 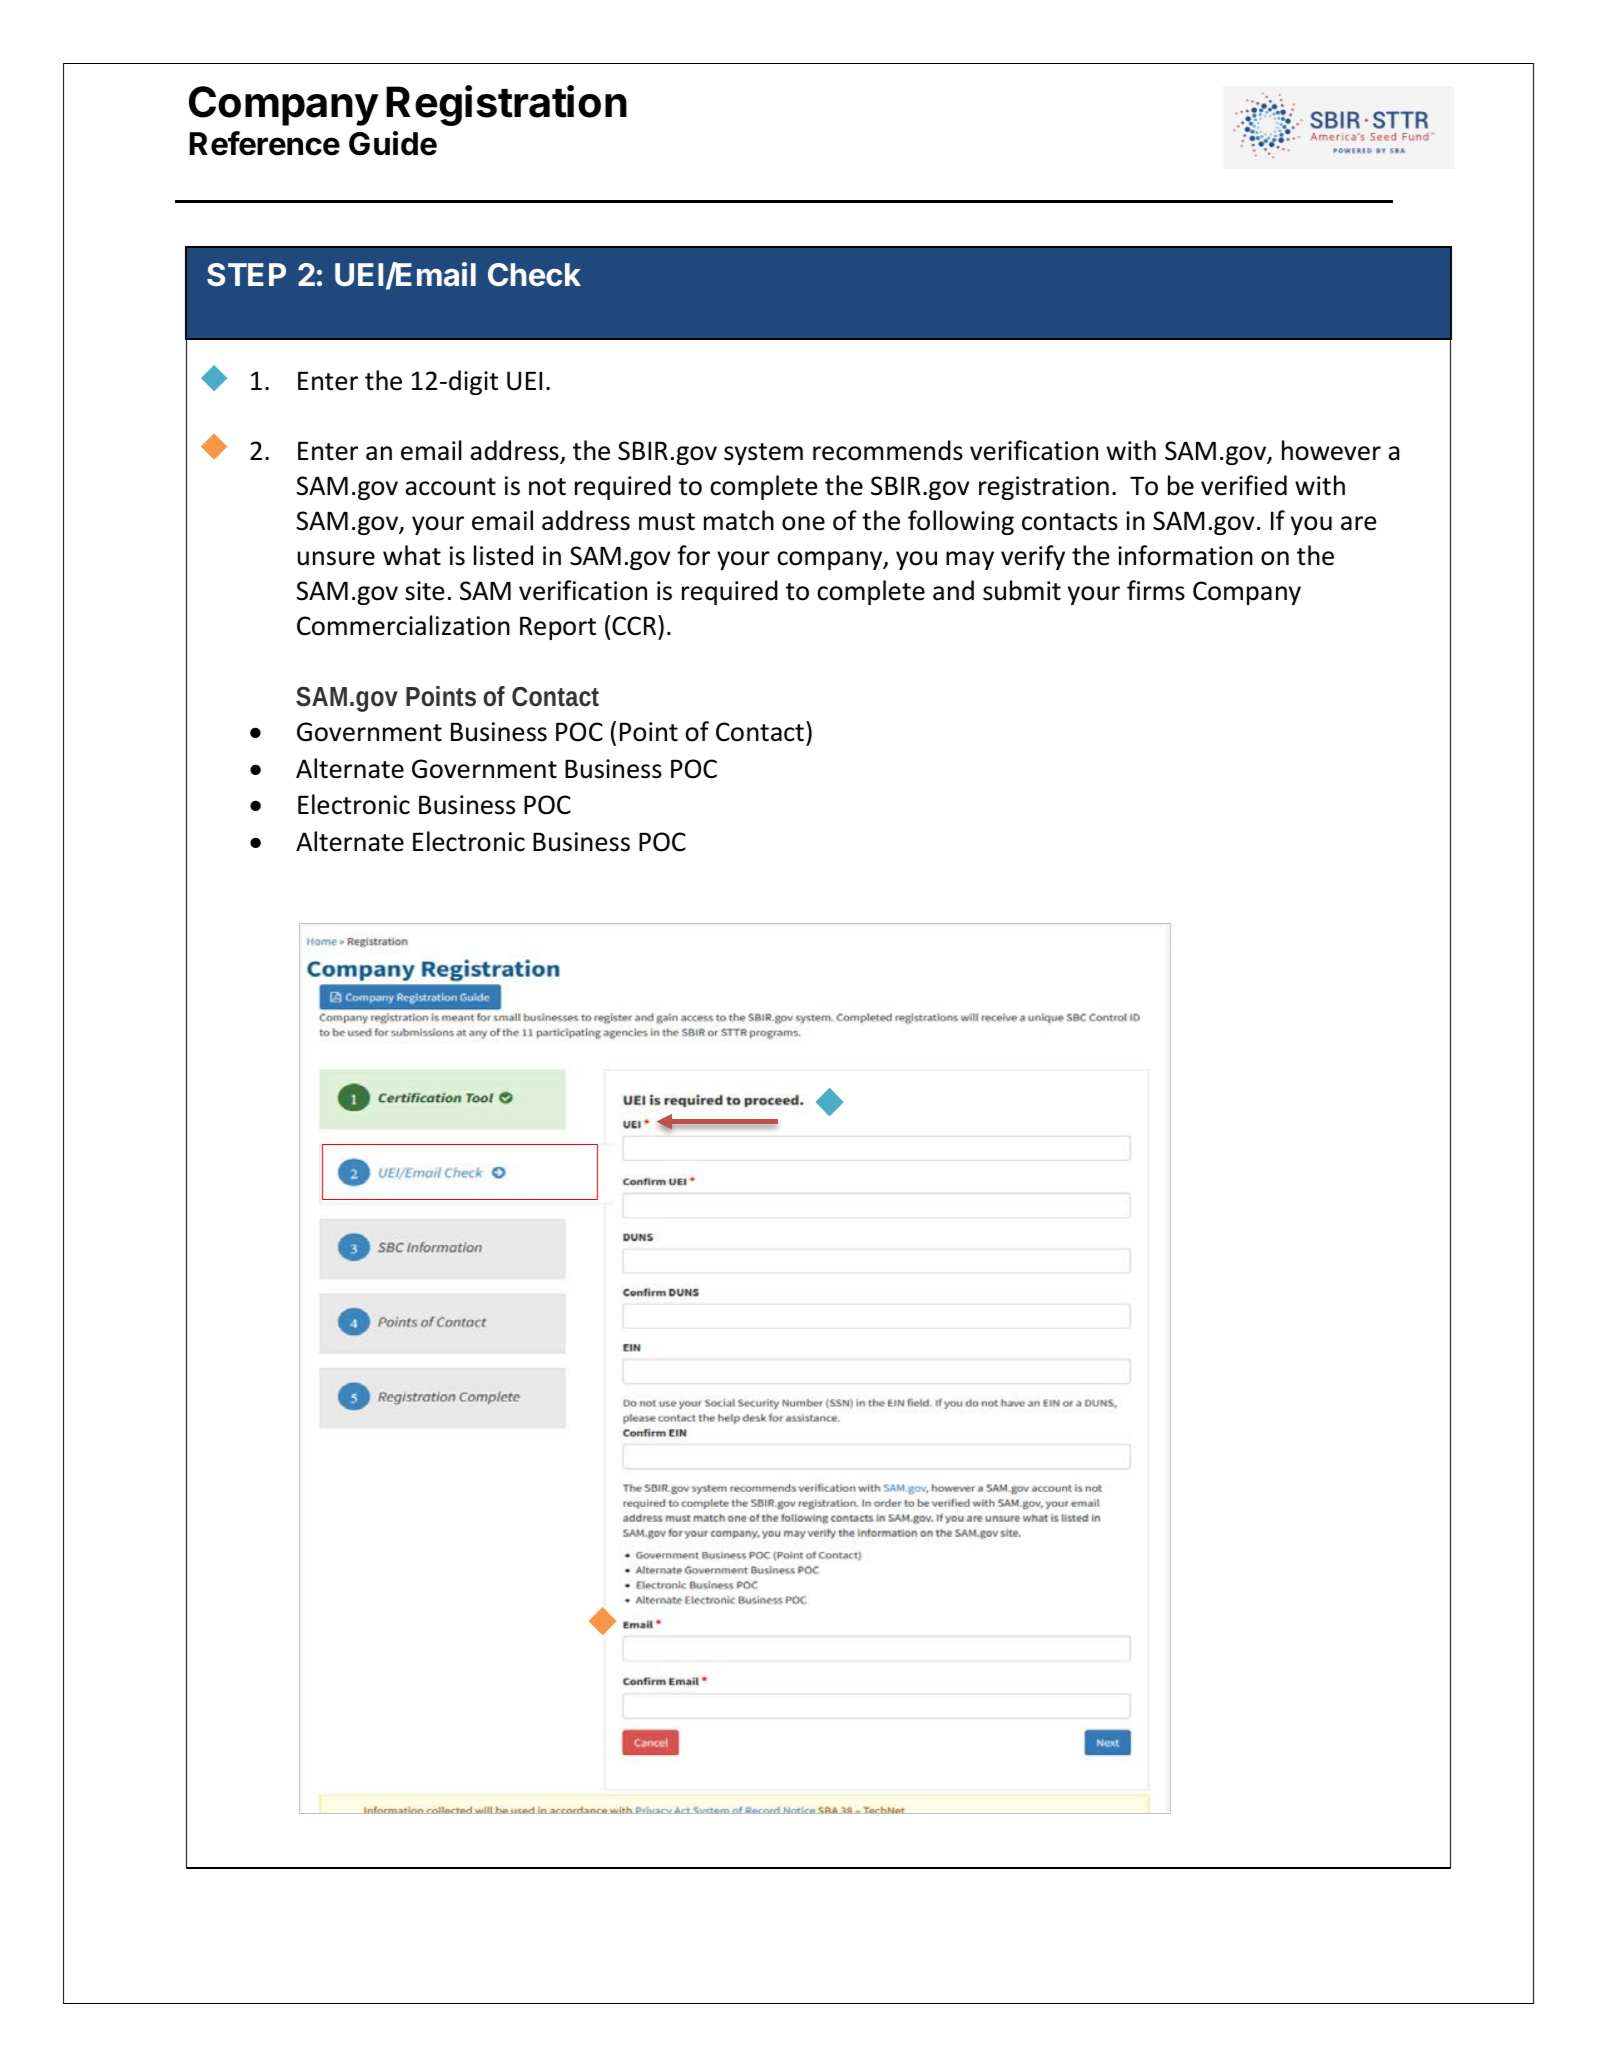 I want to click on Guide, so click(x=393, y=143).
